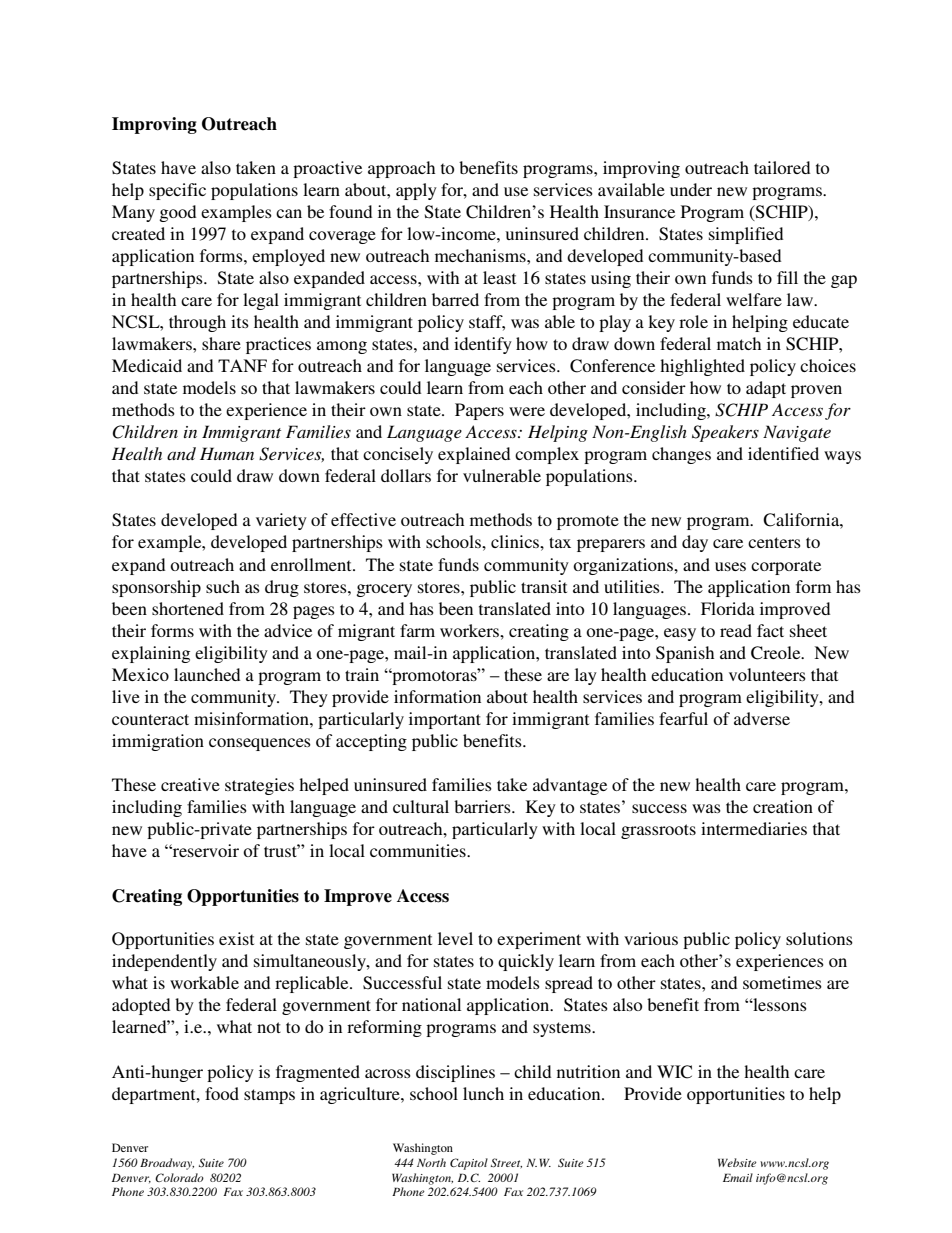 The height and width of the screenshot is (1233, 952). Describe the element at coordinates (455, 938) in the screenshot. I see `level` at that location.
